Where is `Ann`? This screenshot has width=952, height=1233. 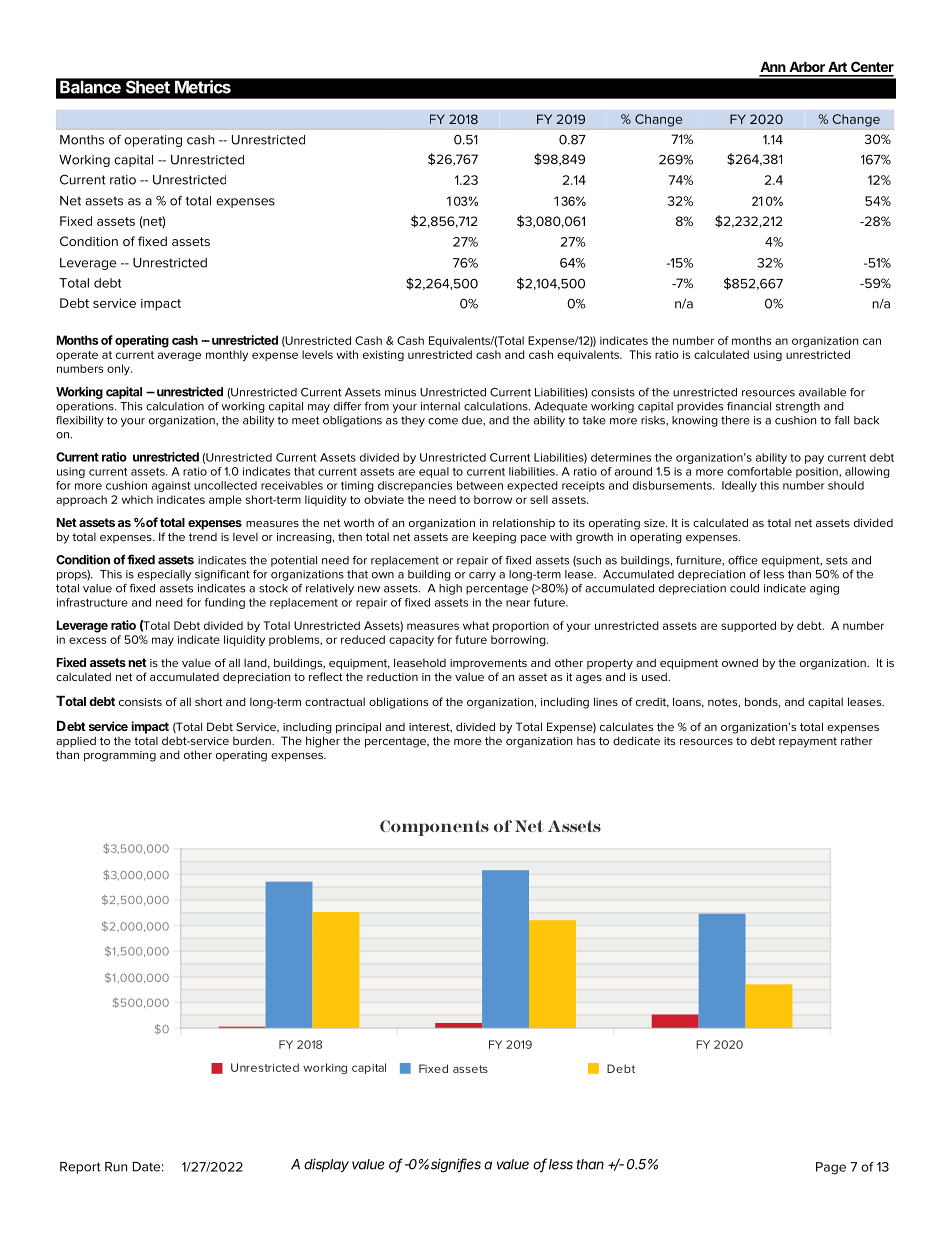
Ann is located at coordinates (773, 66).
